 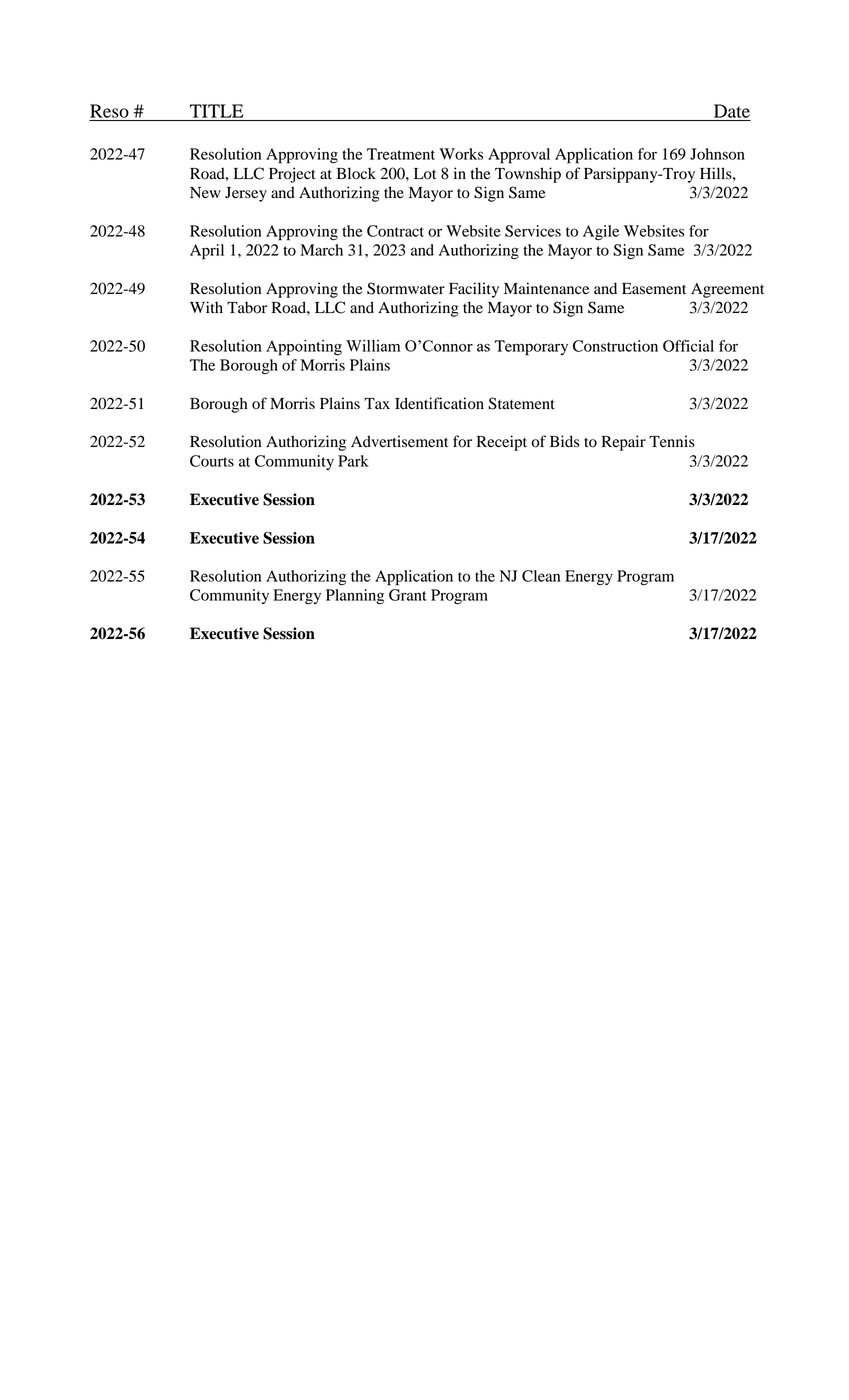 What do you see at coordinates (461, 154) in the screenshot?
I see `Works` at bounding box center [461, 154].
